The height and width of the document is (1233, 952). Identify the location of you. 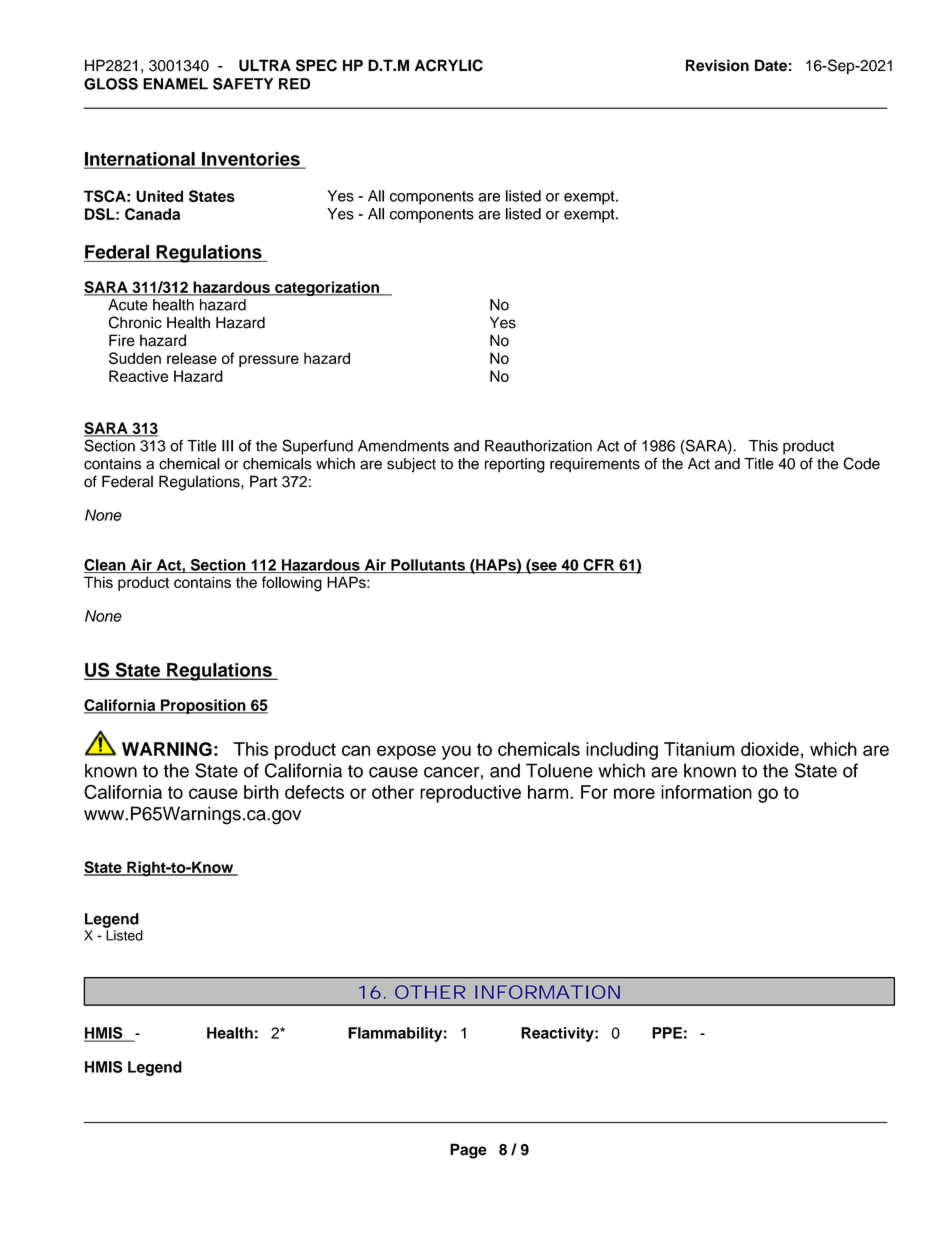
(456, 752).
